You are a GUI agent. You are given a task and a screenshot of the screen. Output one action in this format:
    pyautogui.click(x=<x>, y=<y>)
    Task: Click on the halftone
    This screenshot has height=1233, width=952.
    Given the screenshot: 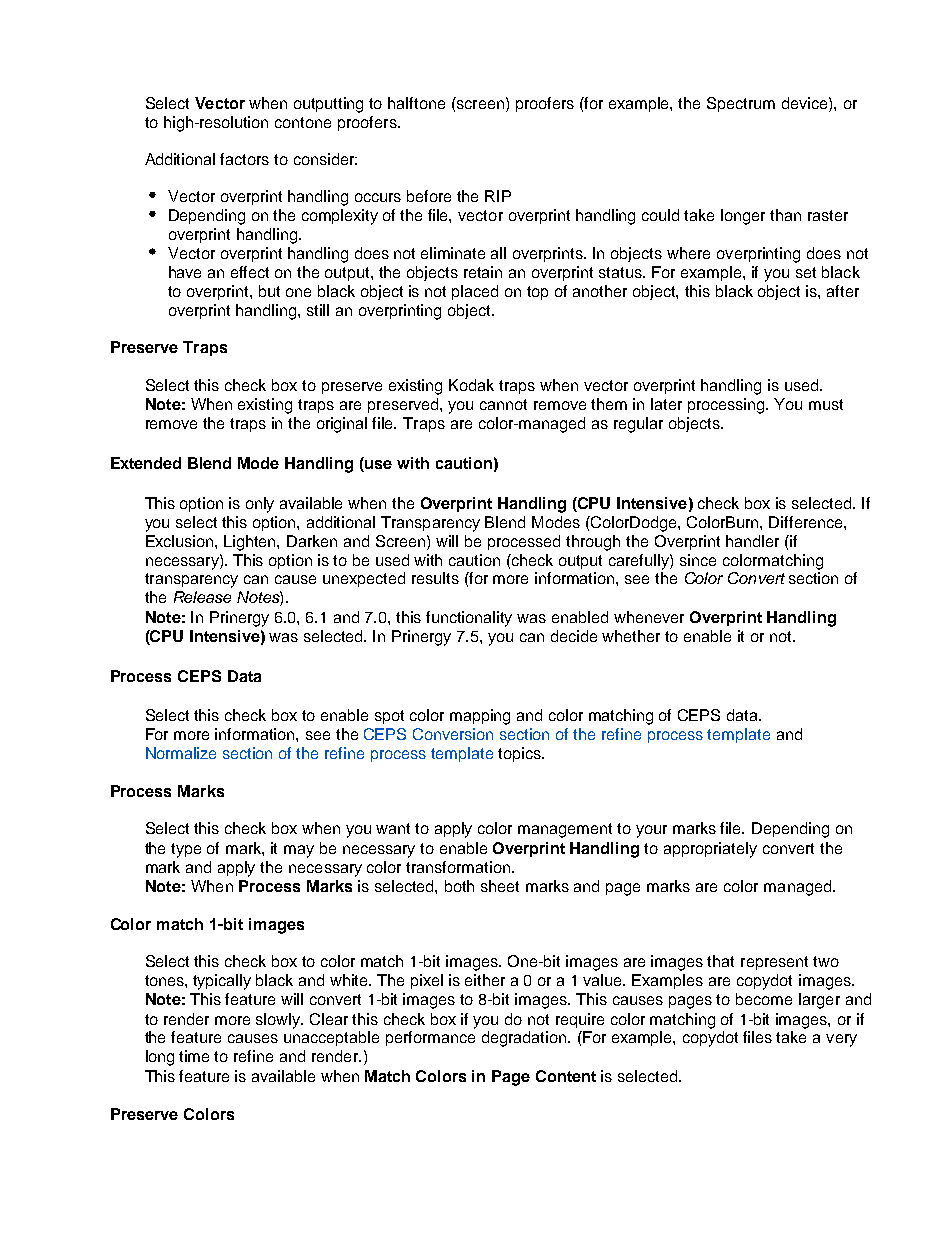 What is the action you would take?
    pyautogui.click(x=416, y=103)
